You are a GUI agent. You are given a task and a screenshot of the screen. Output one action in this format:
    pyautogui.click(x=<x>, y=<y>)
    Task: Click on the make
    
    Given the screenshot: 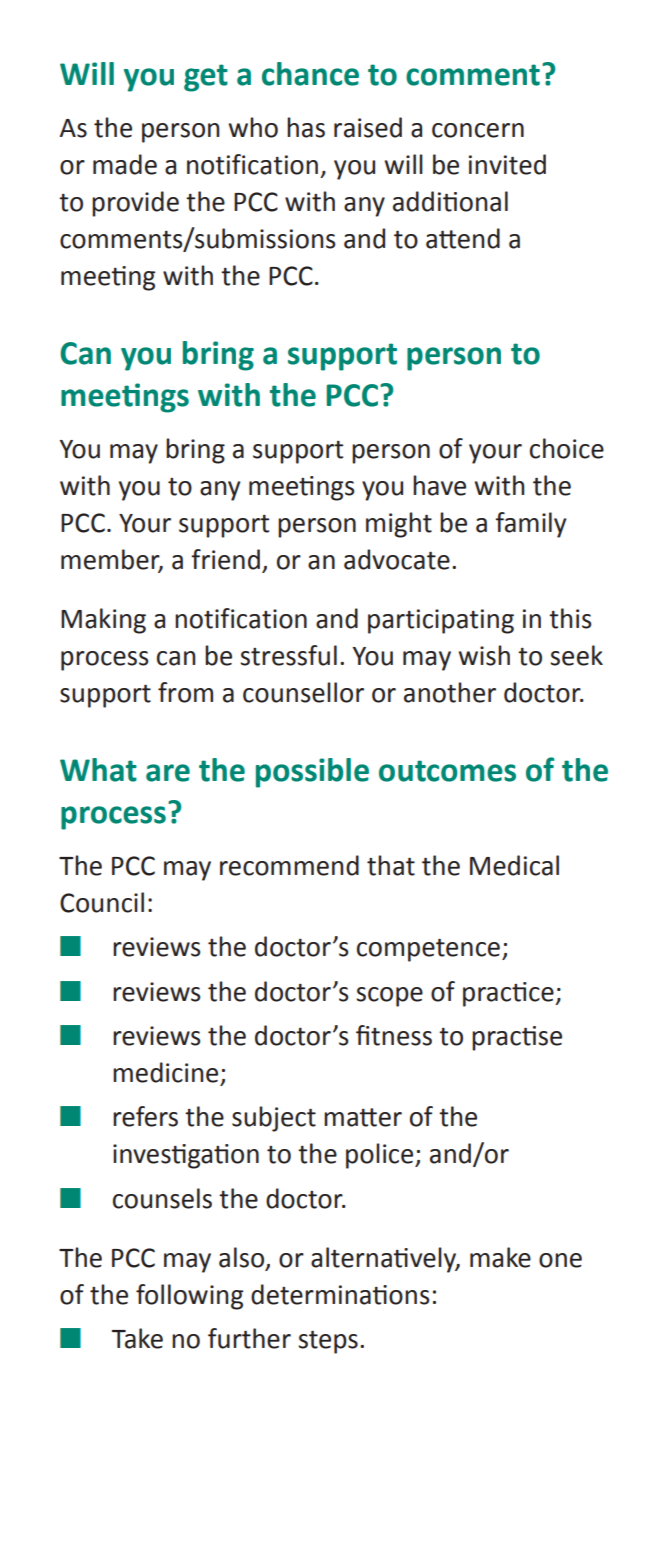 What is the action you would take?
    pyautogui.click(x=500, y=1257)
